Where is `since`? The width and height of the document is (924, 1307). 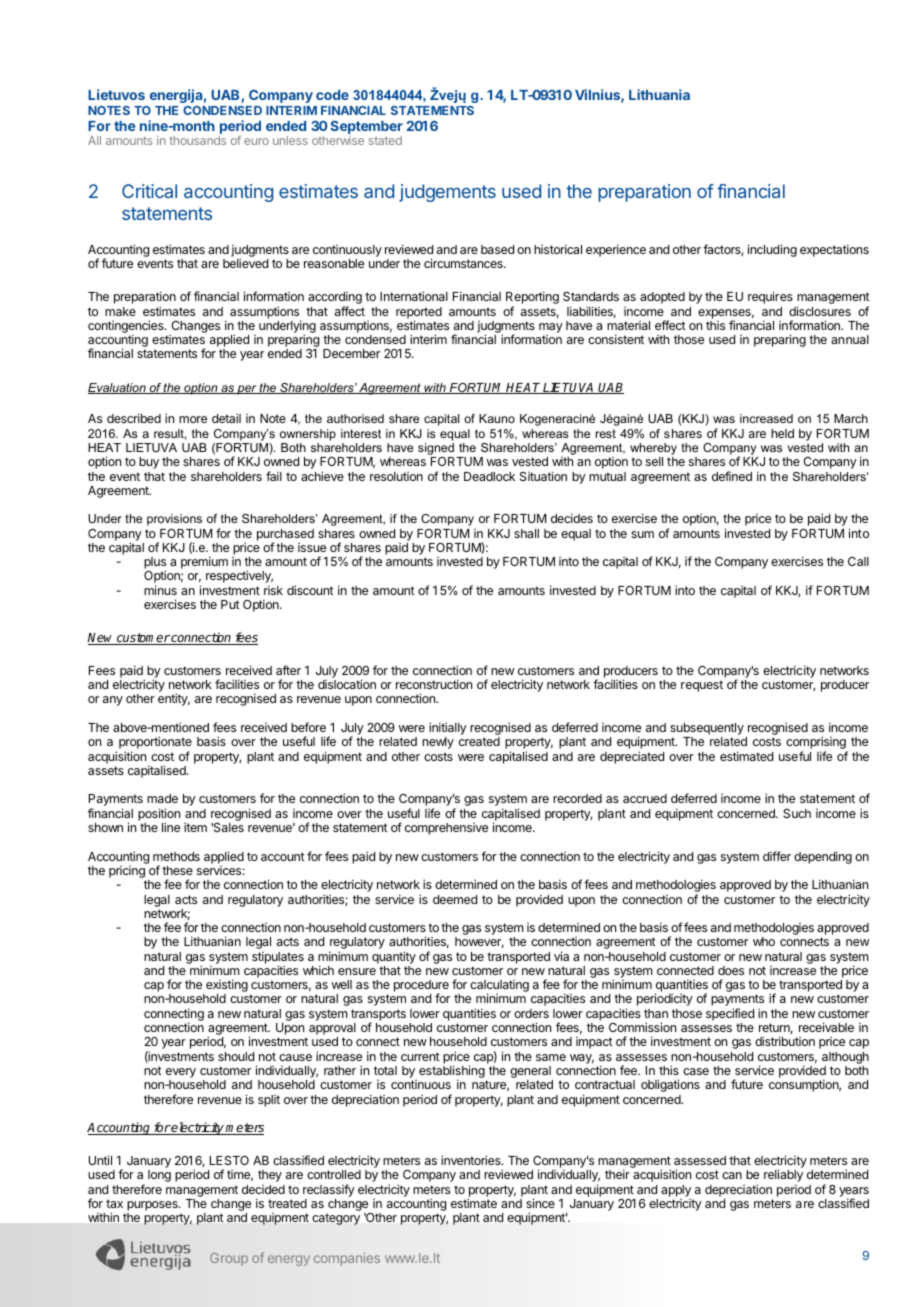
since is located at coordinates (540, 1203).
